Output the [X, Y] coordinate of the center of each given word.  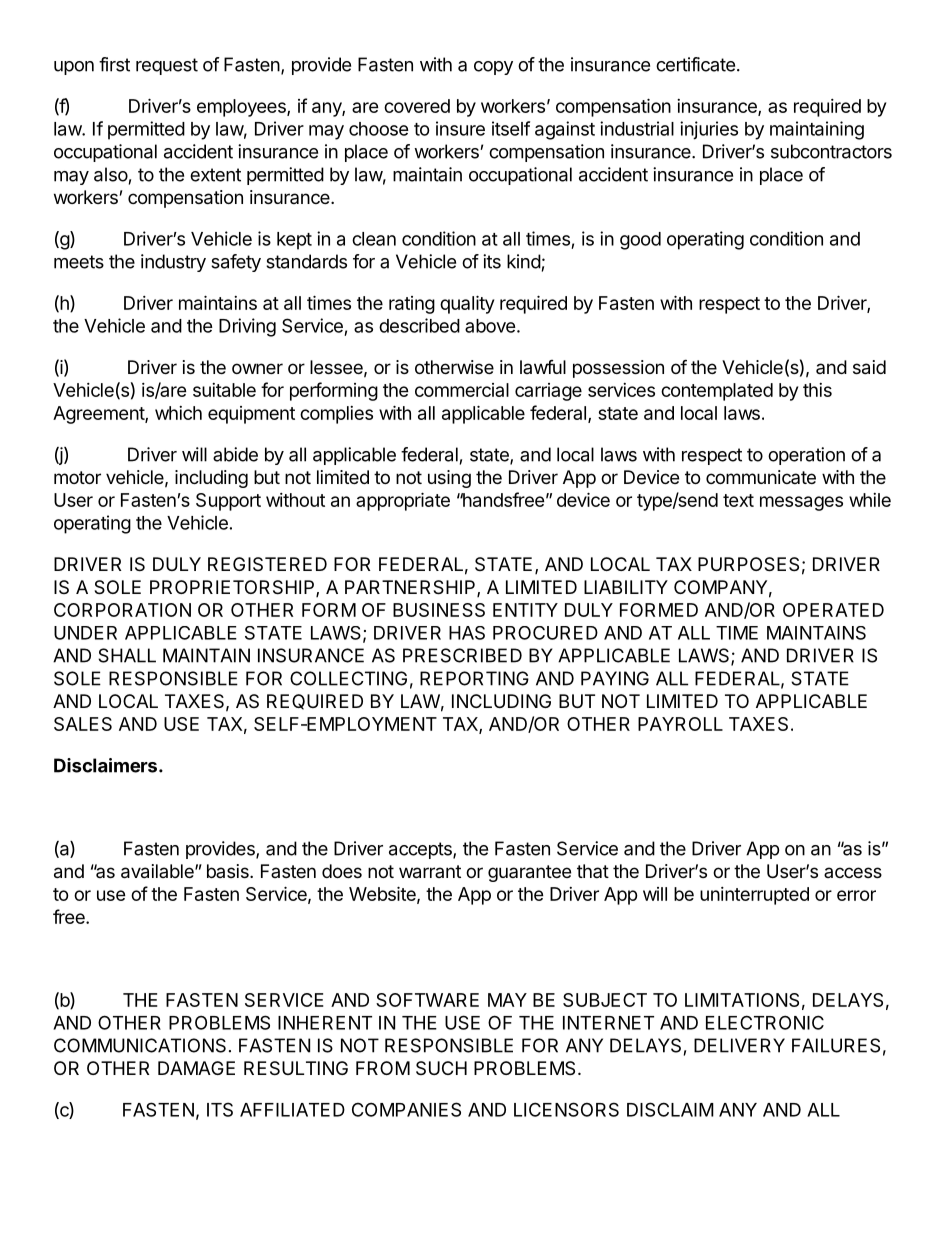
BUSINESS [439, 610]
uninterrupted [754, 896]
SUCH [441, 1068]
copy [493, 68]
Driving [247, 327]
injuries [709, 130]
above [490, 326]
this [817, 390]
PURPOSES [748, 564]
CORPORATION [122, 610]
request [167, 66]
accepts [421, 850]
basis [229, 871]
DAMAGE [196, 1068]
